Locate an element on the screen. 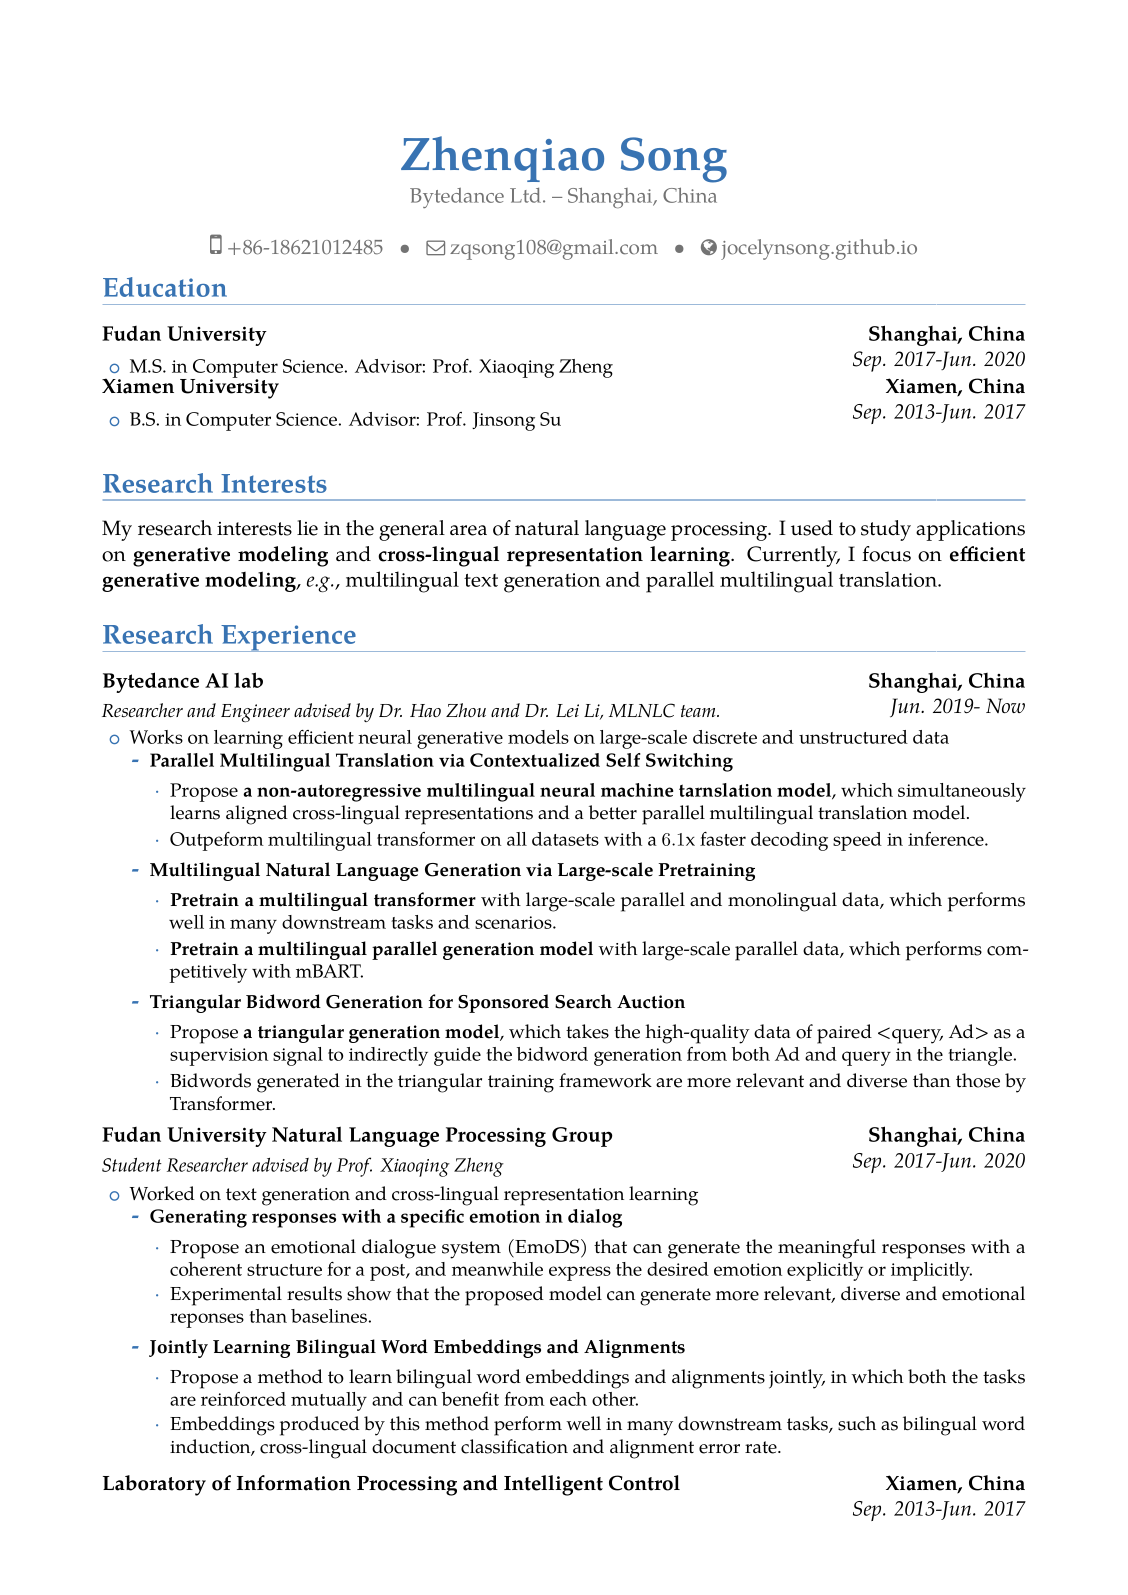 The image size is (1128, 1595). study is located at coordinates (886, 530).
